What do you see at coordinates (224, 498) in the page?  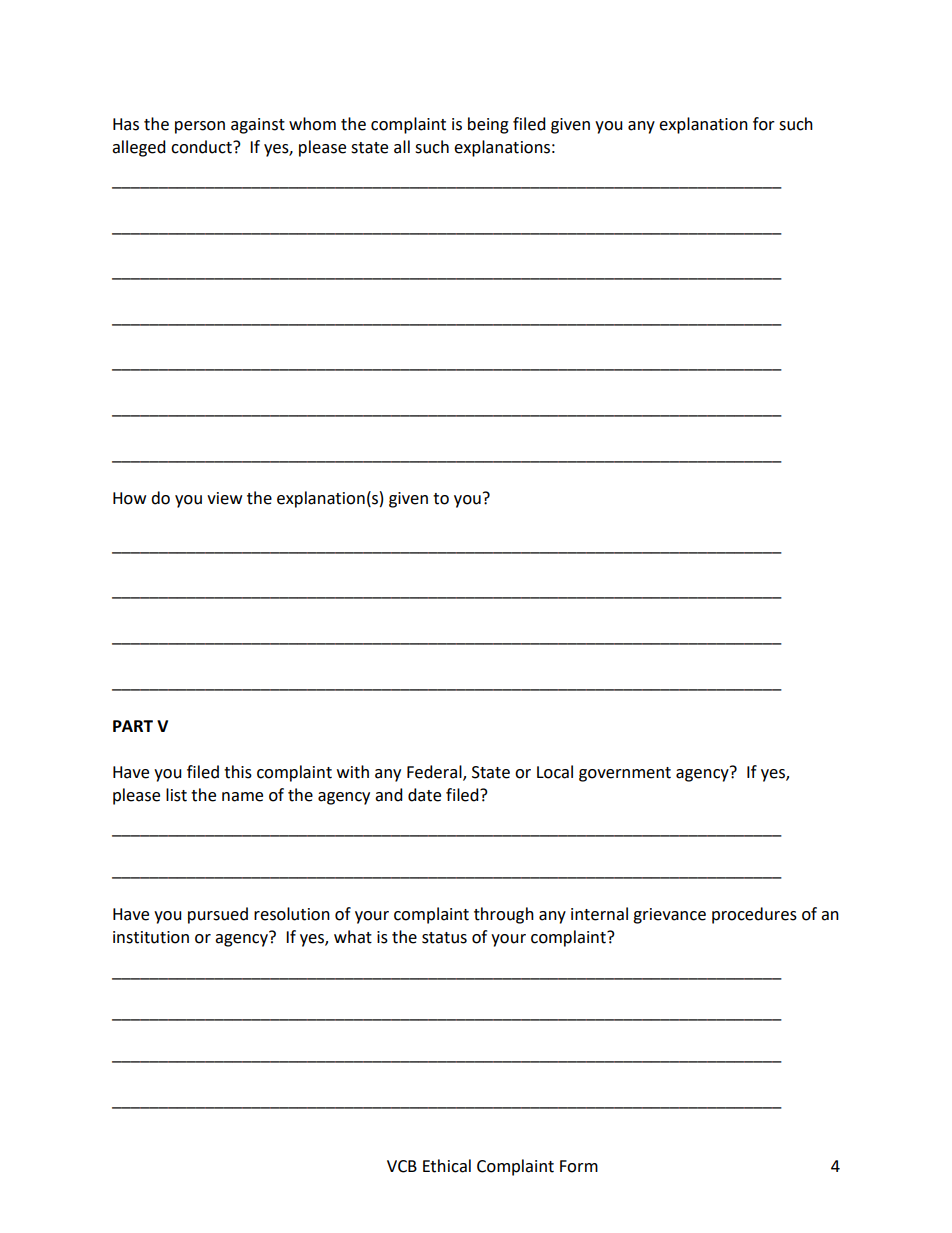 I see `view` at bounding box center [224, 498].
